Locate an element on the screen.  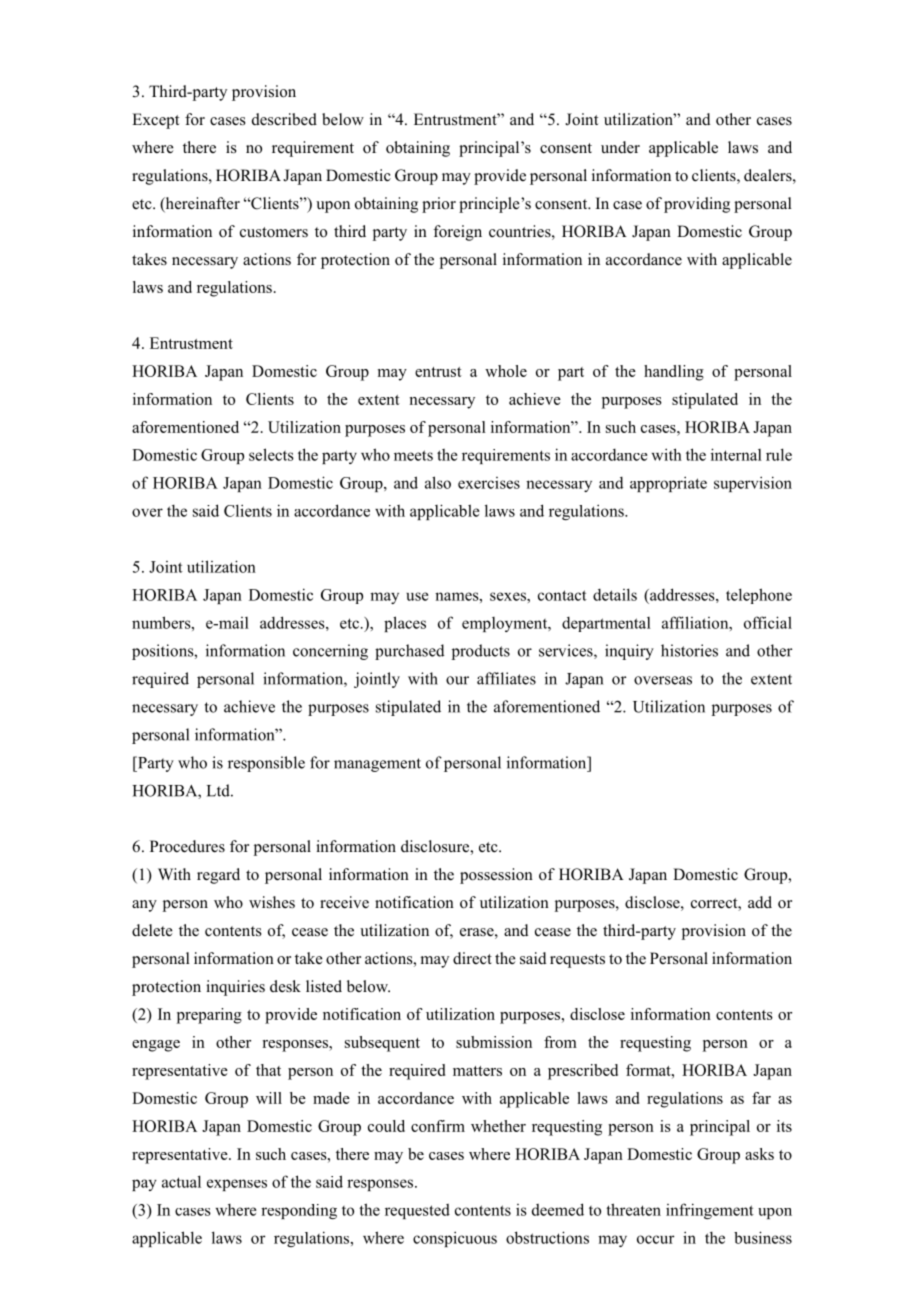
described is located at coordinates (284, 119).
